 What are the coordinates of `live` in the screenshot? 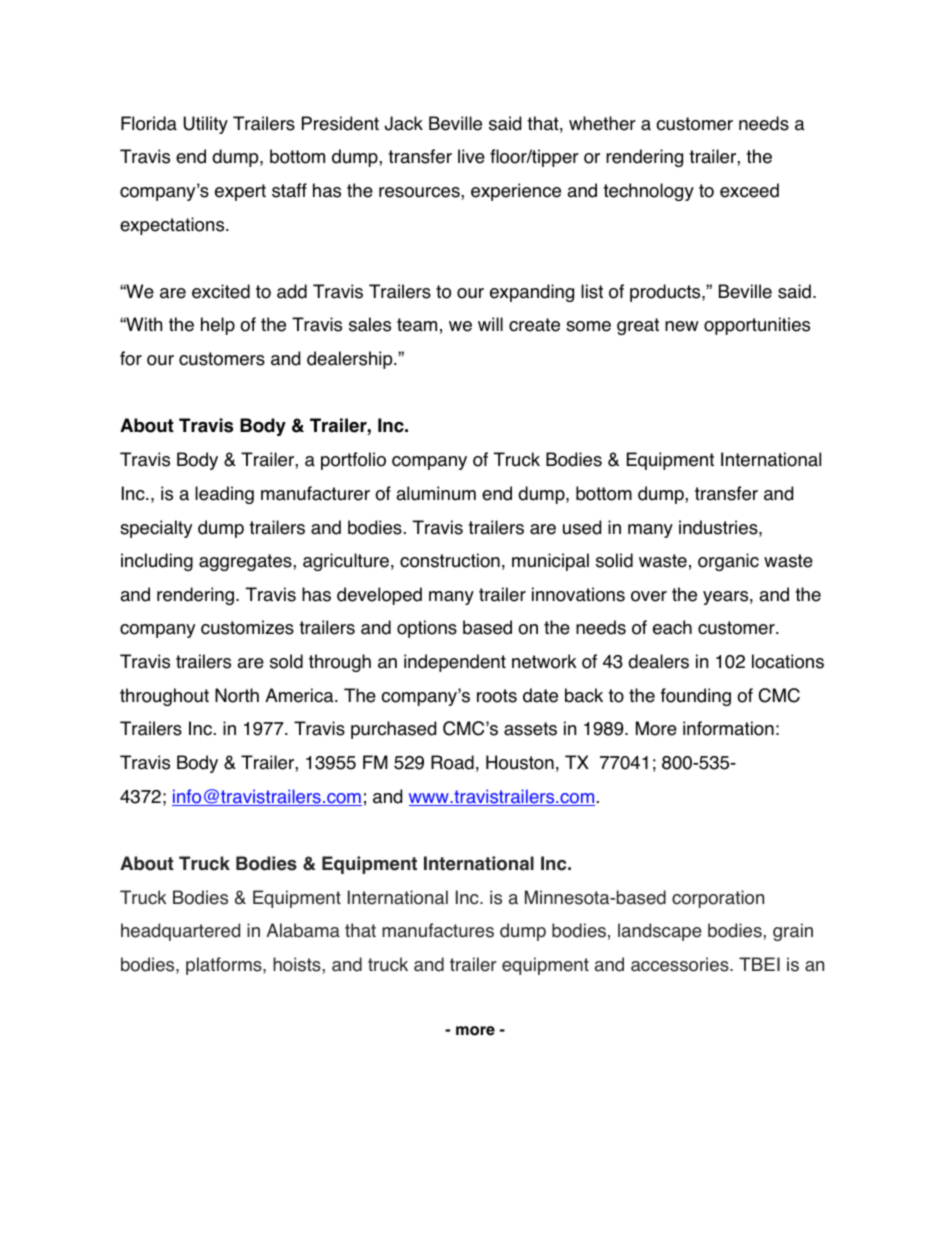 It's located at (471, 156).
